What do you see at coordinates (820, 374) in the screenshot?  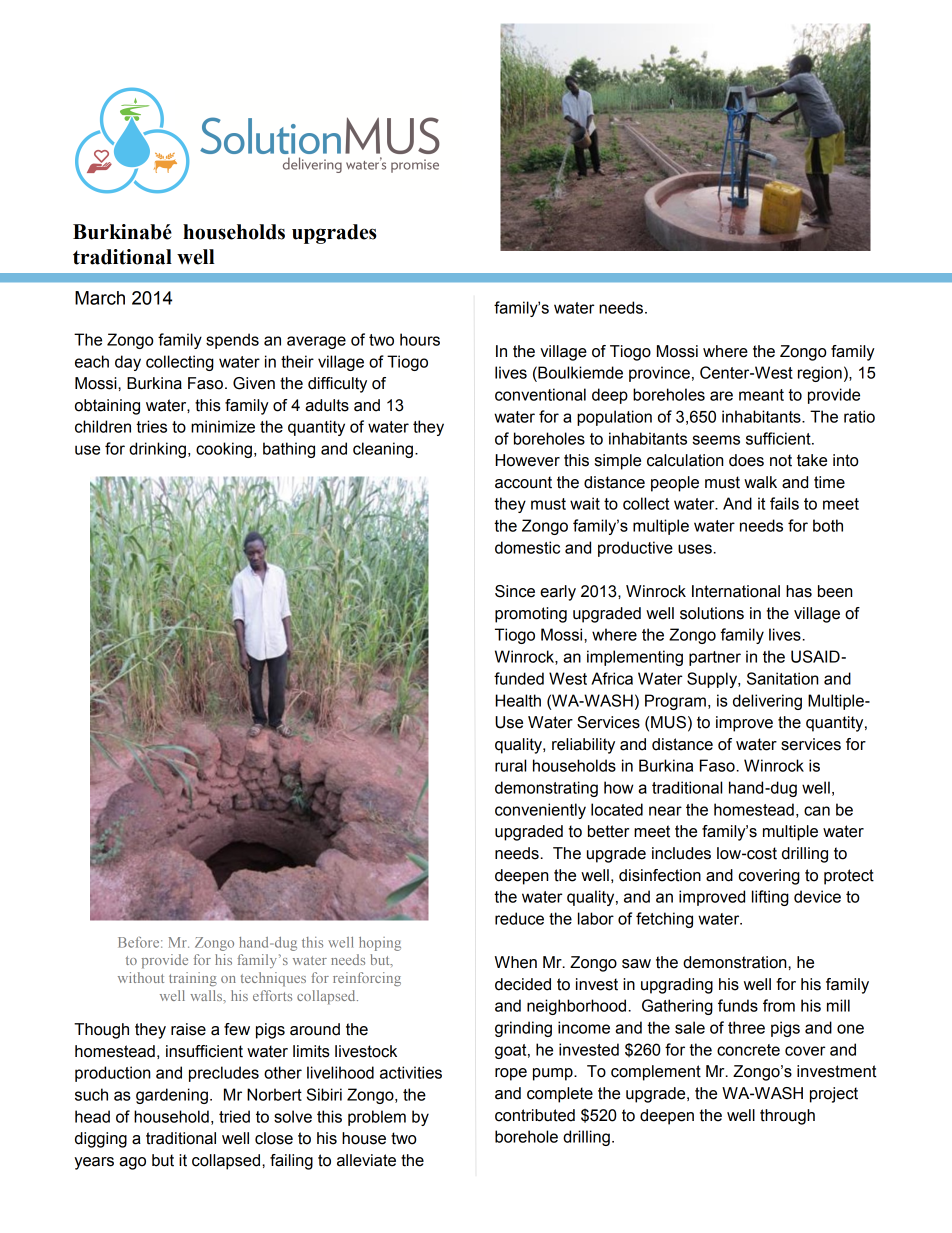 I see `region` at bounding box center [820, 374].
